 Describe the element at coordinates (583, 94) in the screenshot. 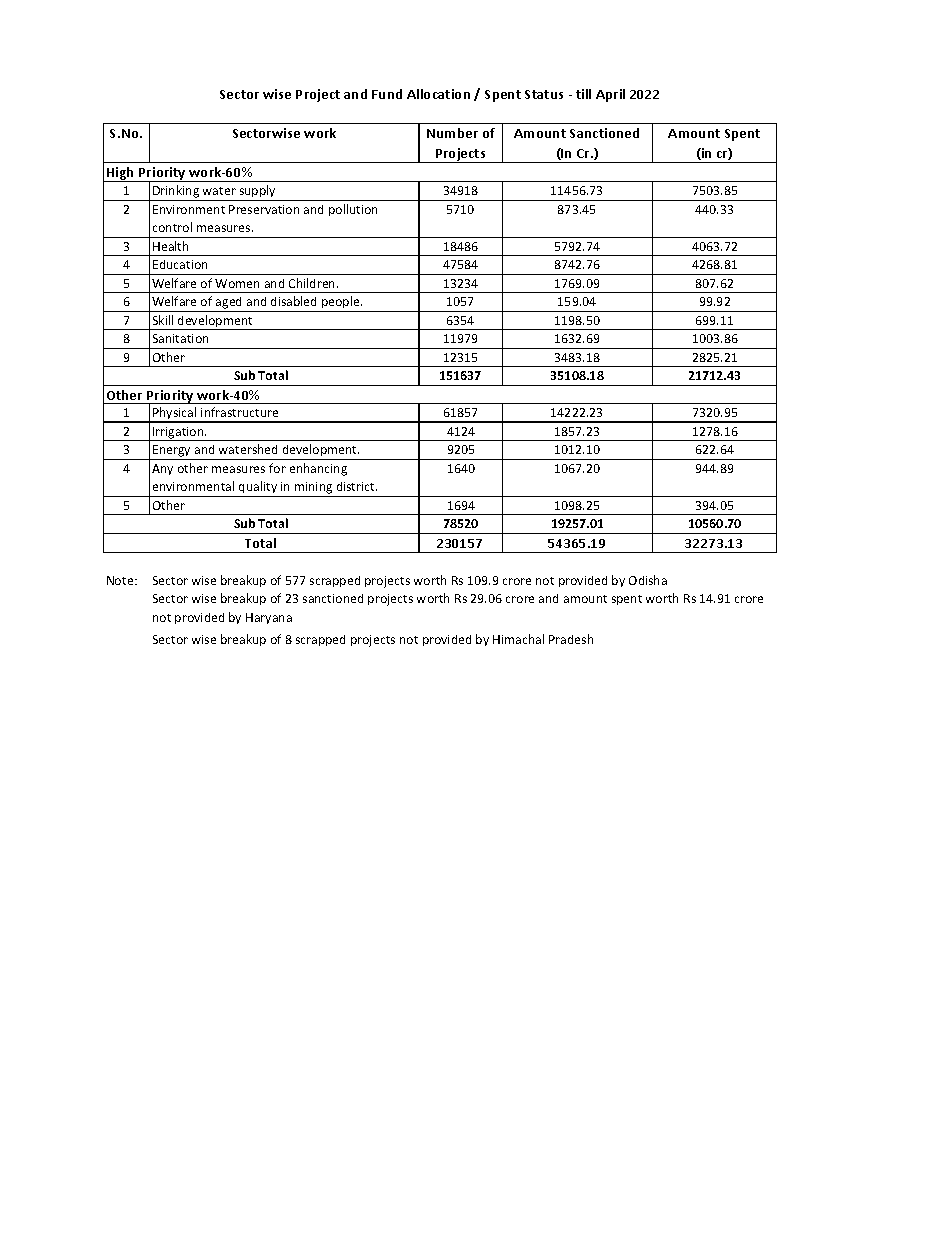

I see `till` at that location.
